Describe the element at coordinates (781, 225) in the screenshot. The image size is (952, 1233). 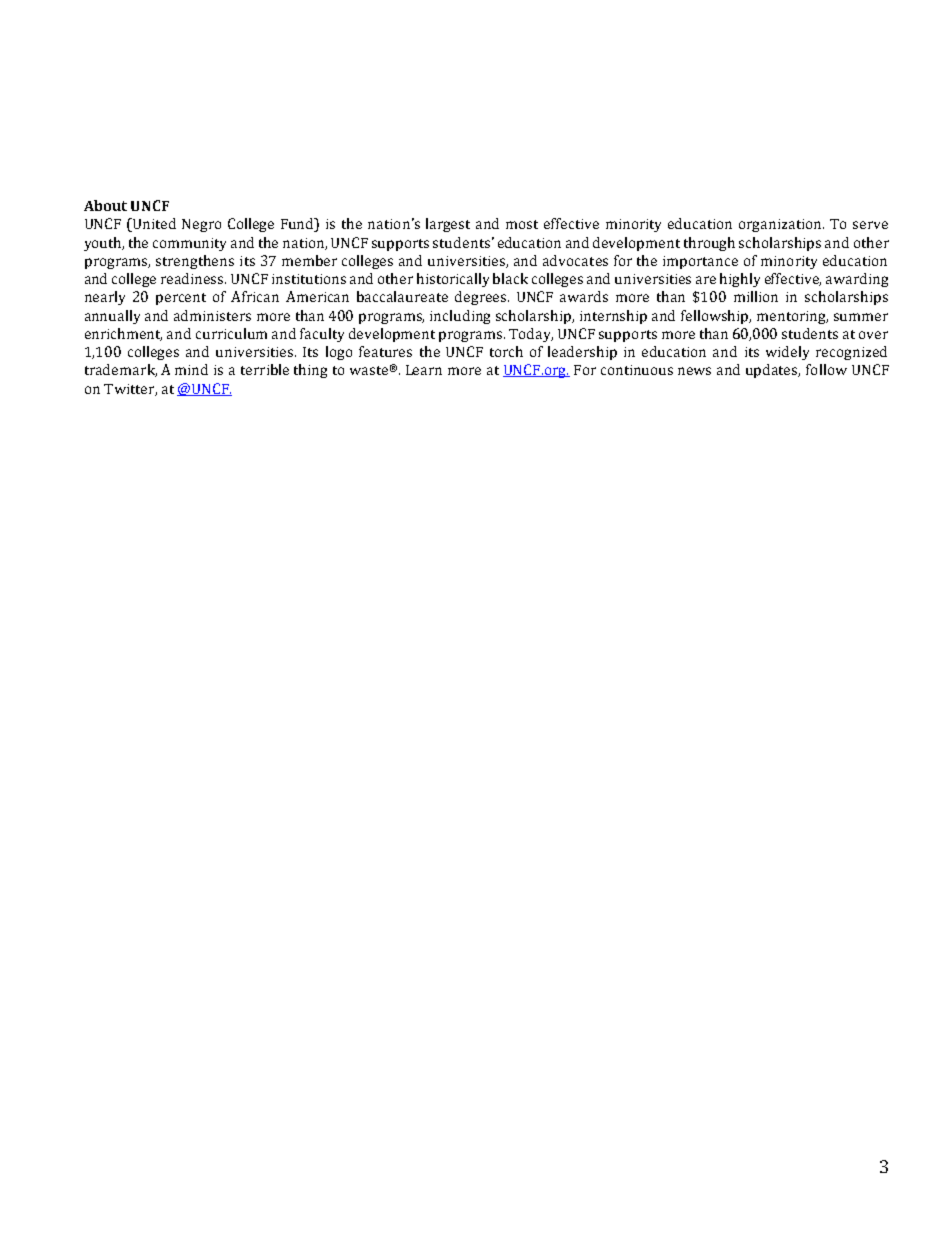
I see `organization` at that location.
